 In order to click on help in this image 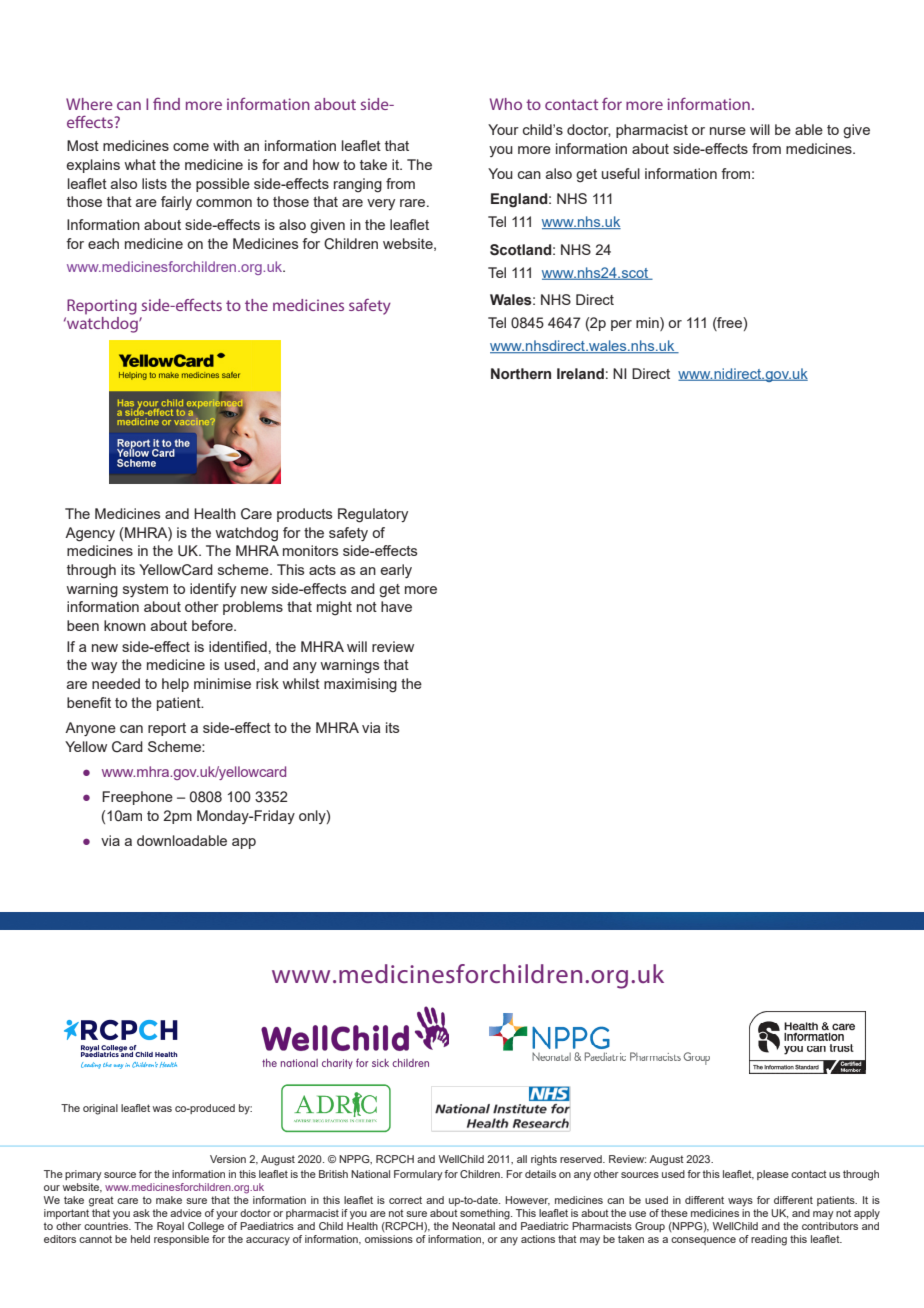, I will do `click(175, 685)`.
